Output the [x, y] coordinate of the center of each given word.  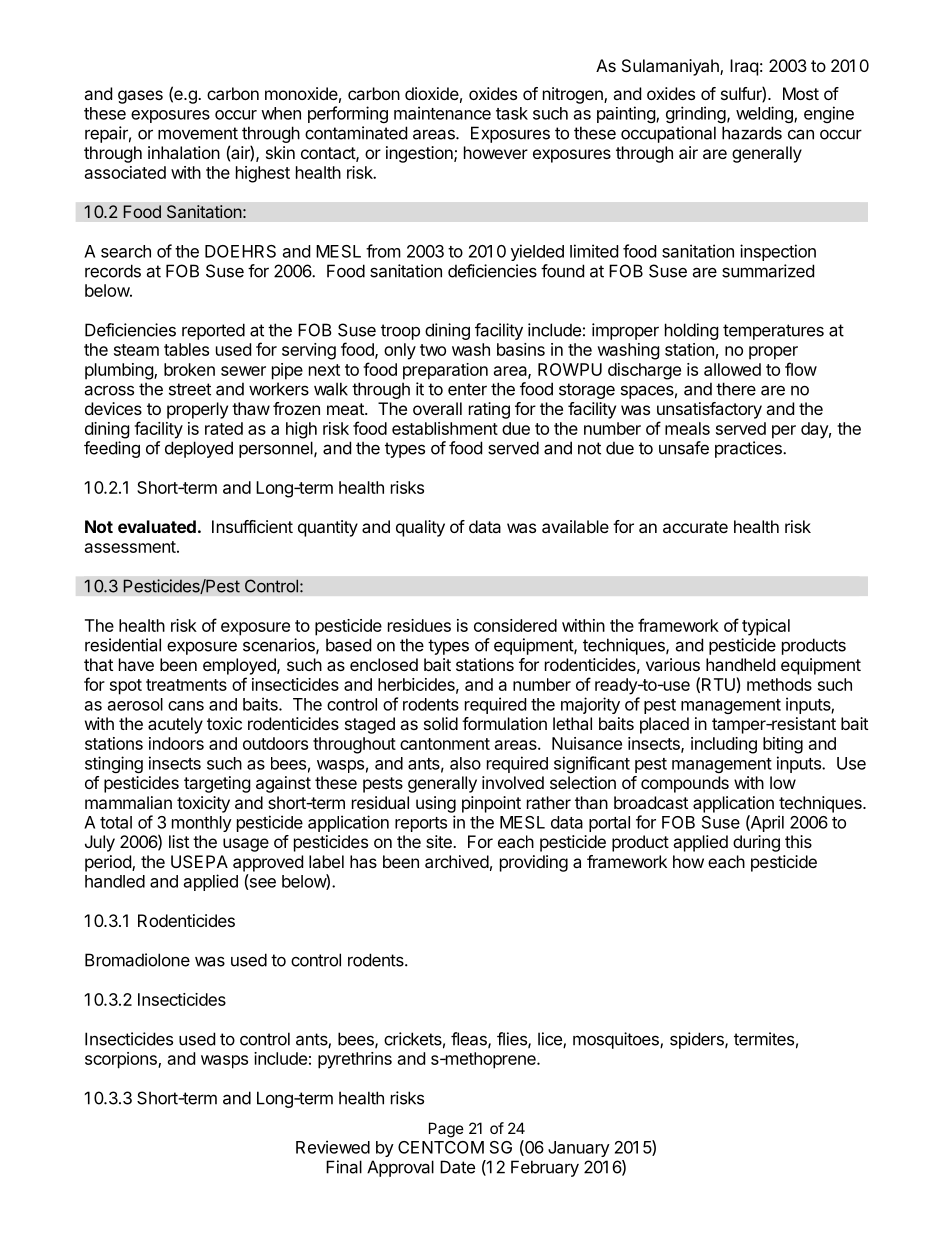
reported [213, 331]
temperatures [773, 332]
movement [198, 133]
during [756, 843]
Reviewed [333, 1147]
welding [765, 114]
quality [420, 528]
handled [115, 881]
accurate [695, 527]
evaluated [157, 526]
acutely [175, 725]
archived [457, 861]
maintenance [442, 113]
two [433, 350]
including [724, 745]
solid [441, 723]
